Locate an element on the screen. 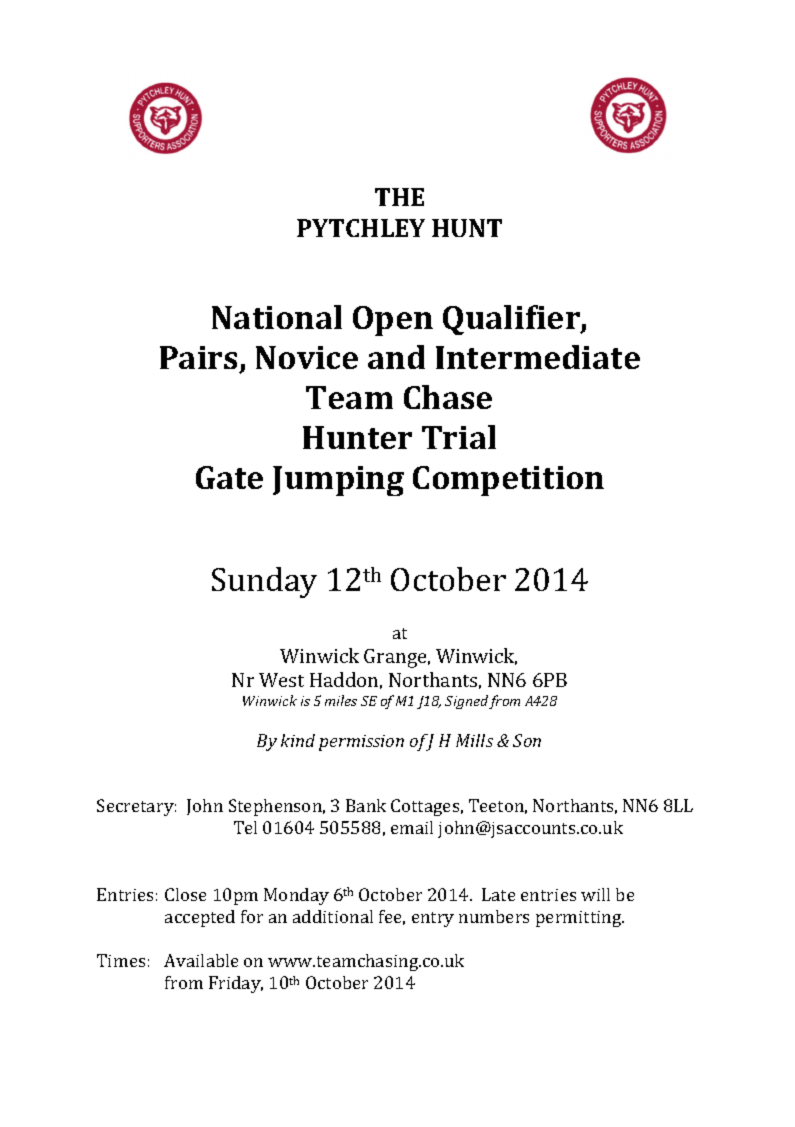 The image size is (795, 1127). Trial is located at coordinates (459, 437).
